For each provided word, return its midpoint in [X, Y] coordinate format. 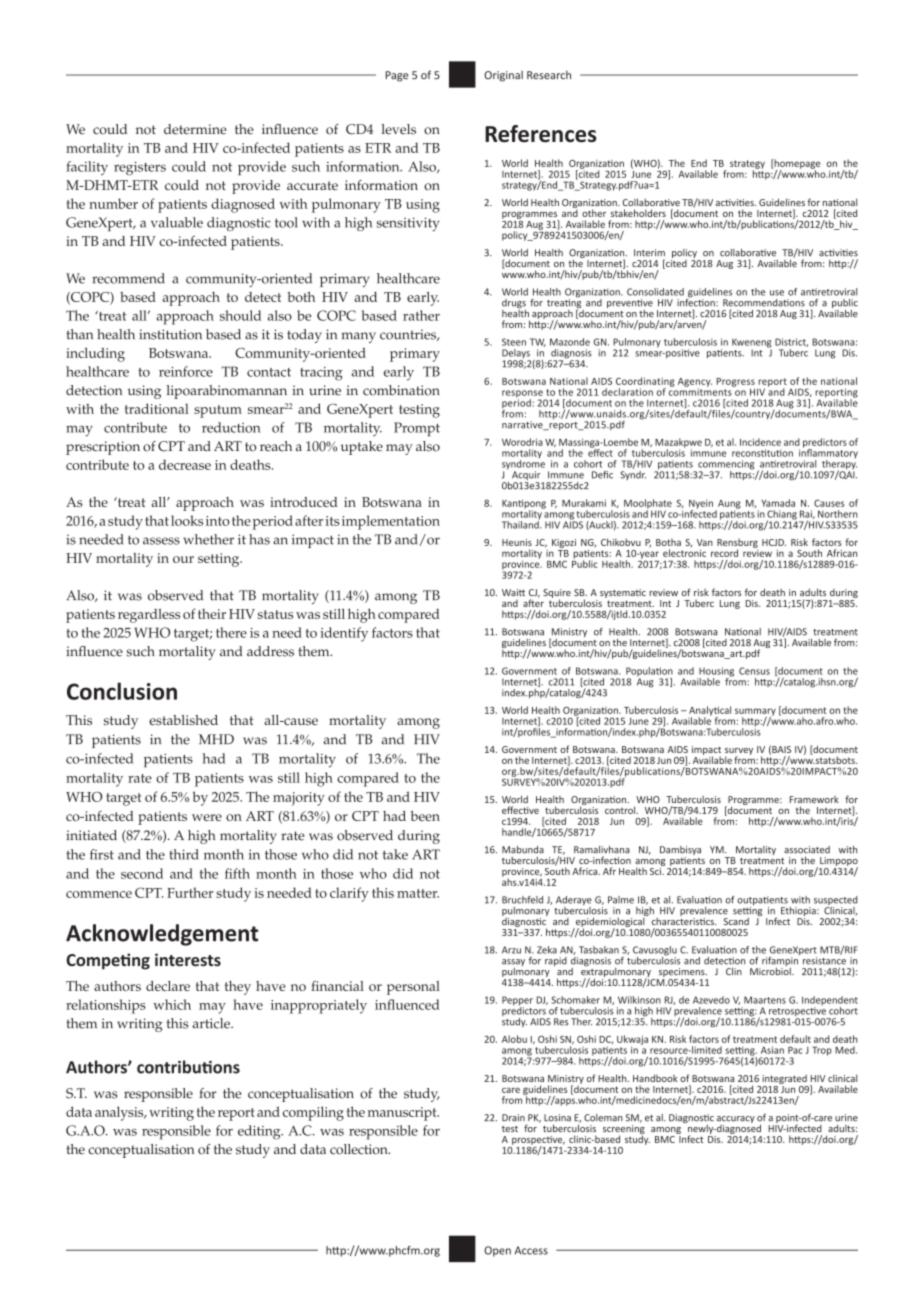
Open [497, 1251]
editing [260, 1132]
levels [399, 129]
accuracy [736, 1121]
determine [195, 129]
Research [549, 75]
